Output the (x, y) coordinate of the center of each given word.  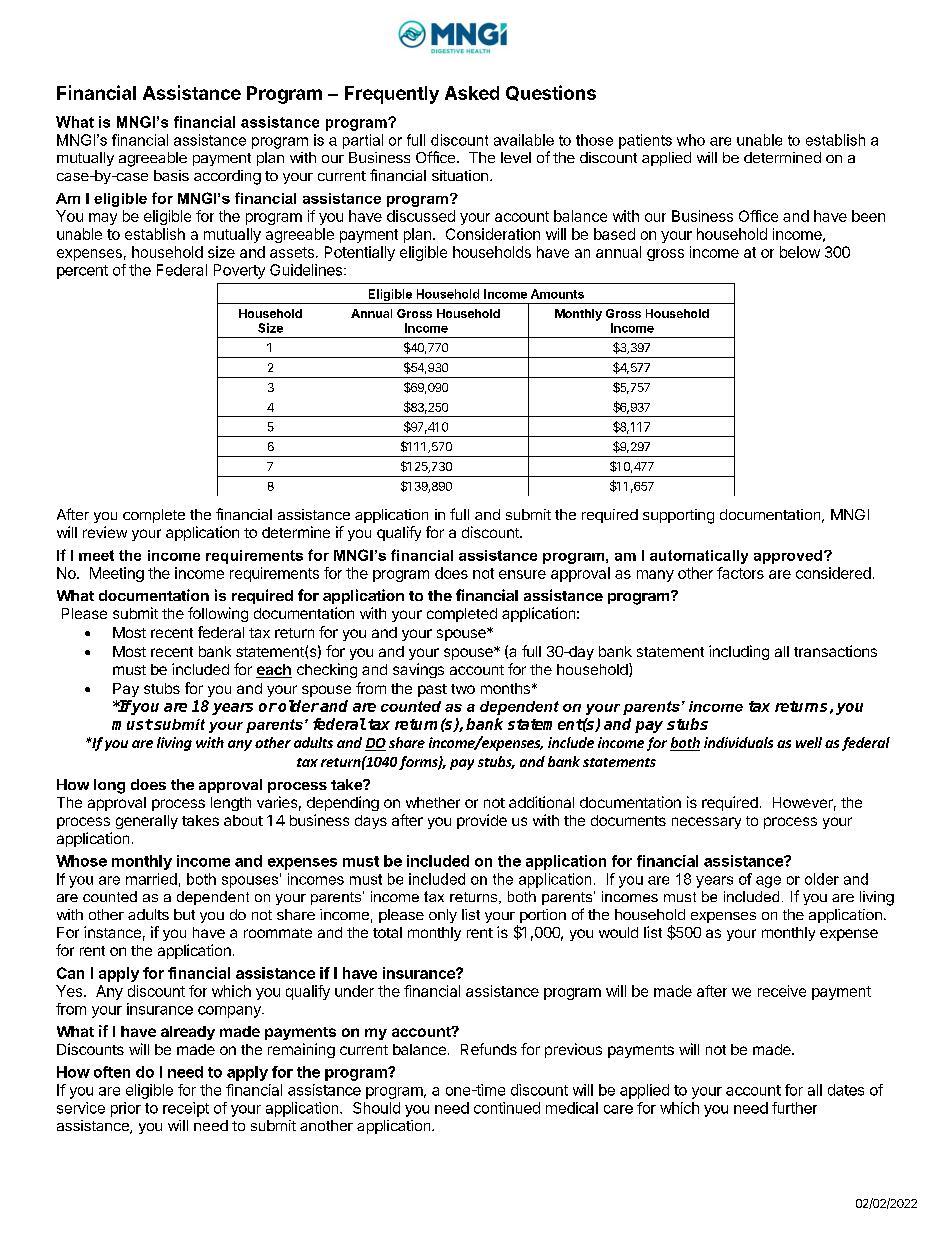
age (768, 882)
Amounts (557, 294)
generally (147, 822)
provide (482, 821)
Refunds (489, 1049)
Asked (472, 93)
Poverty (239, 271)
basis (171, 175)
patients (645, 141)
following (218, 614)
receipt (186, 1109)
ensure (522, 574)
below (800, 252)
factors (740, 573)
